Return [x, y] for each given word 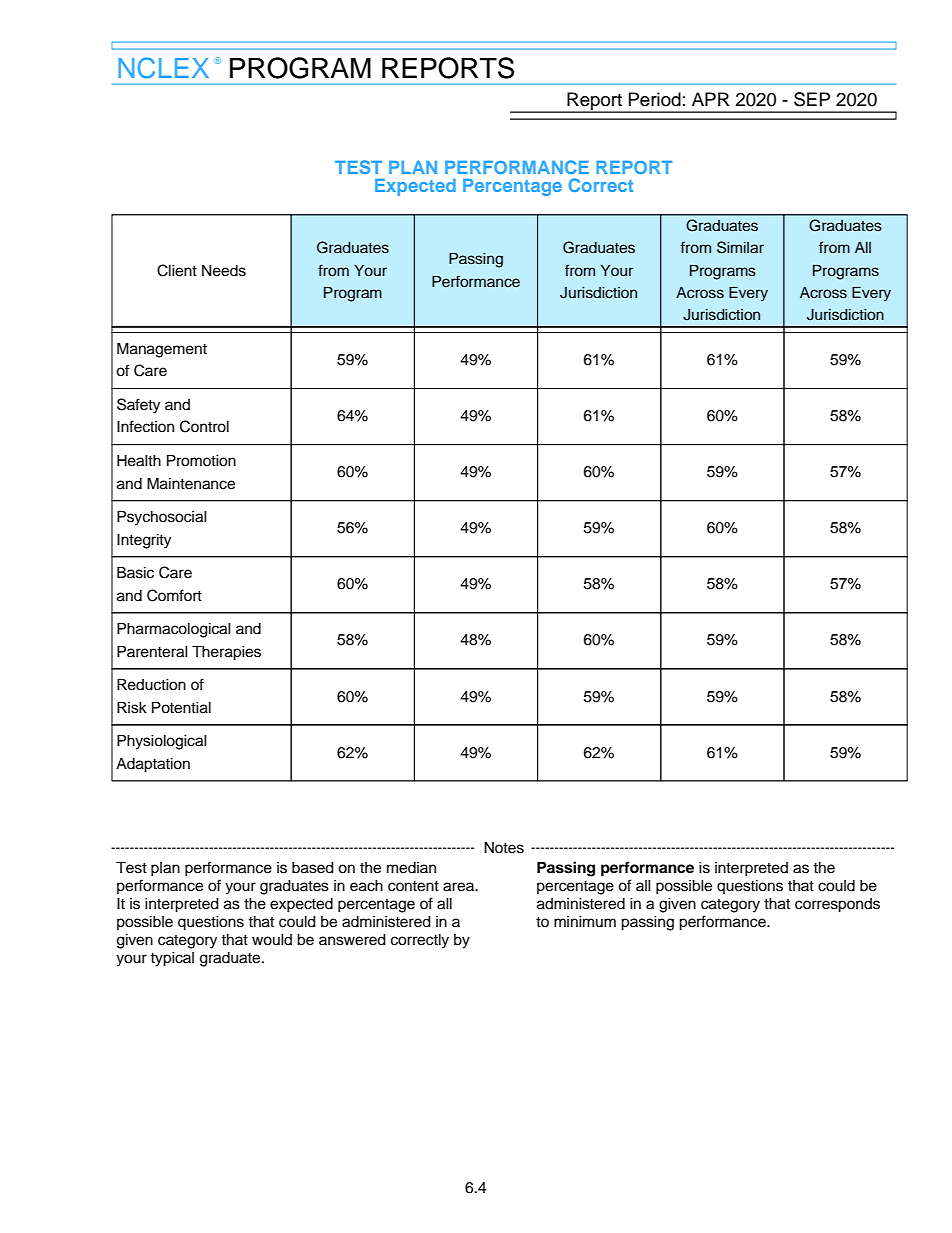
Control [204, 426]
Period [655, 99]
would [272, 940]
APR [711, 99]
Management [162, 350]
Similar [740, 247]
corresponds [837, 905]
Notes [504, 848]
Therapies [226, 653]
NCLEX [163, 68]
